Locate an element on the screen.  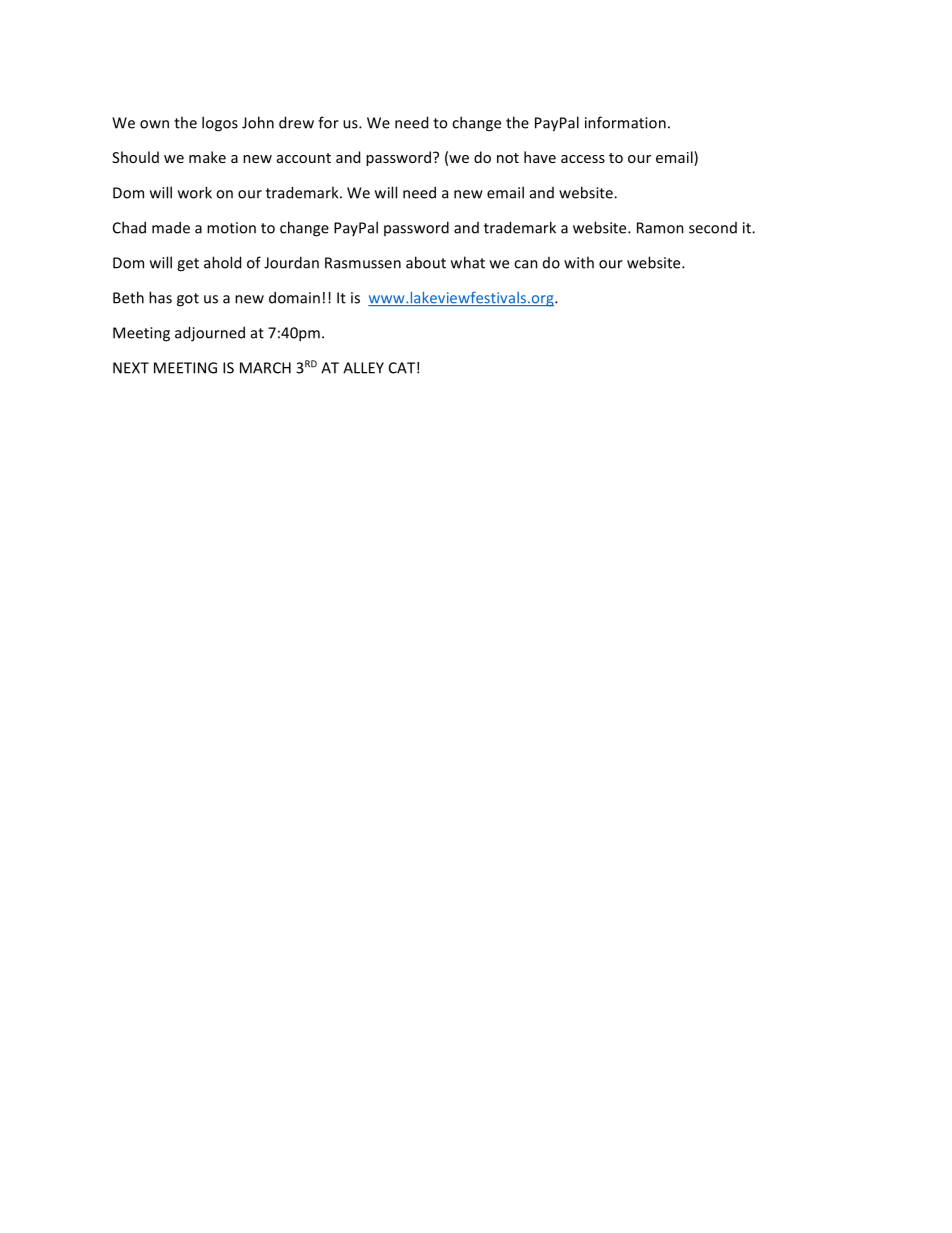
with is located at coordinates (579, 262).
